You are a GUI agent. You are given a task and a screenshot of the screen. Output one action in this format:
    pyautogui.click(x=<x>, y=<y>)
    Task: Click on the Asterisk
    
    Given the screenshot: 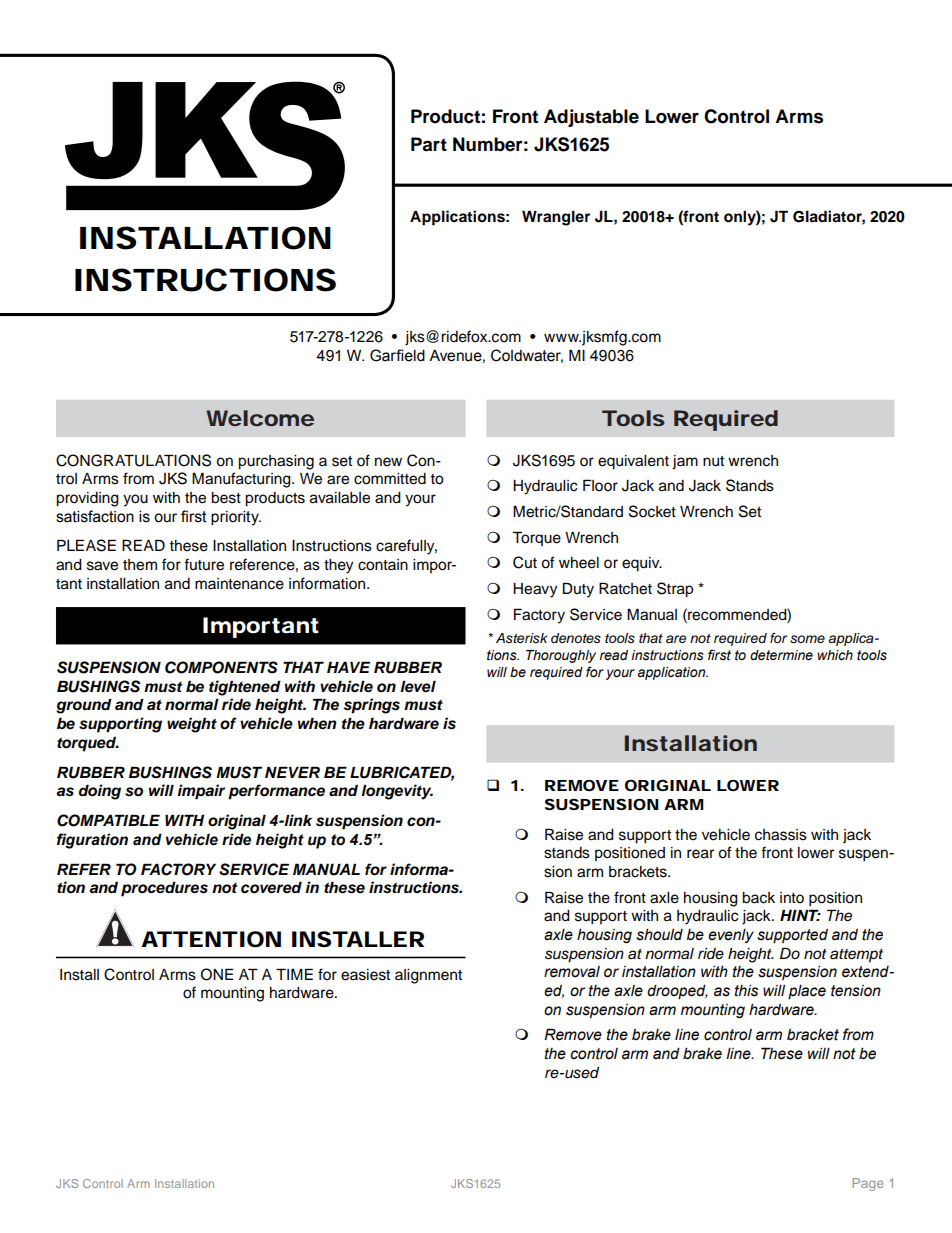 What is the action you would take?
    pyautogui.click(x=522, y=638)
